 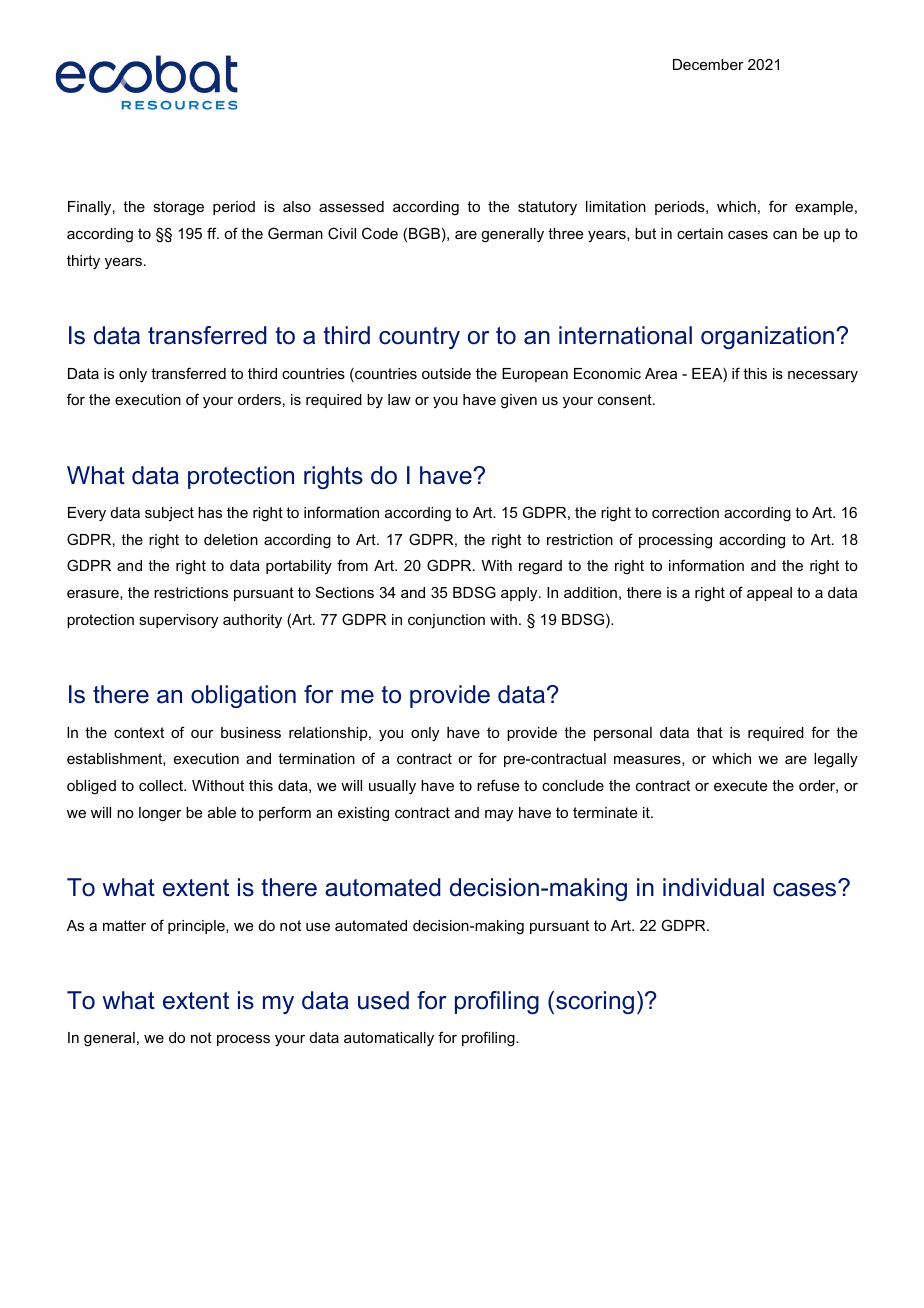 I want to click on December, so click(x=708, y=64).
